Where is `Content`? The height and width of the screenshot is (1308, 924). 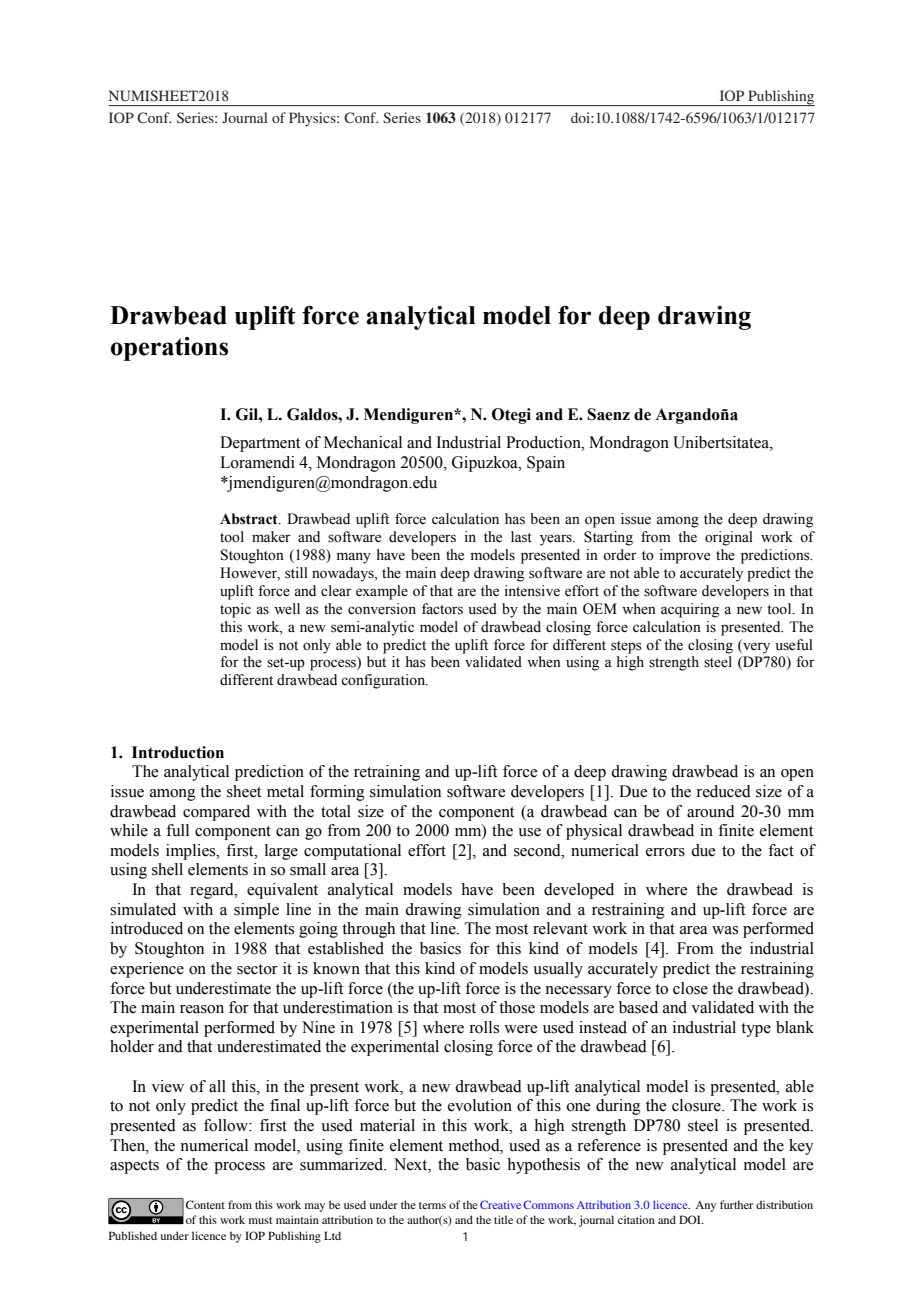
Content is located at coordinates (205, 1204).
